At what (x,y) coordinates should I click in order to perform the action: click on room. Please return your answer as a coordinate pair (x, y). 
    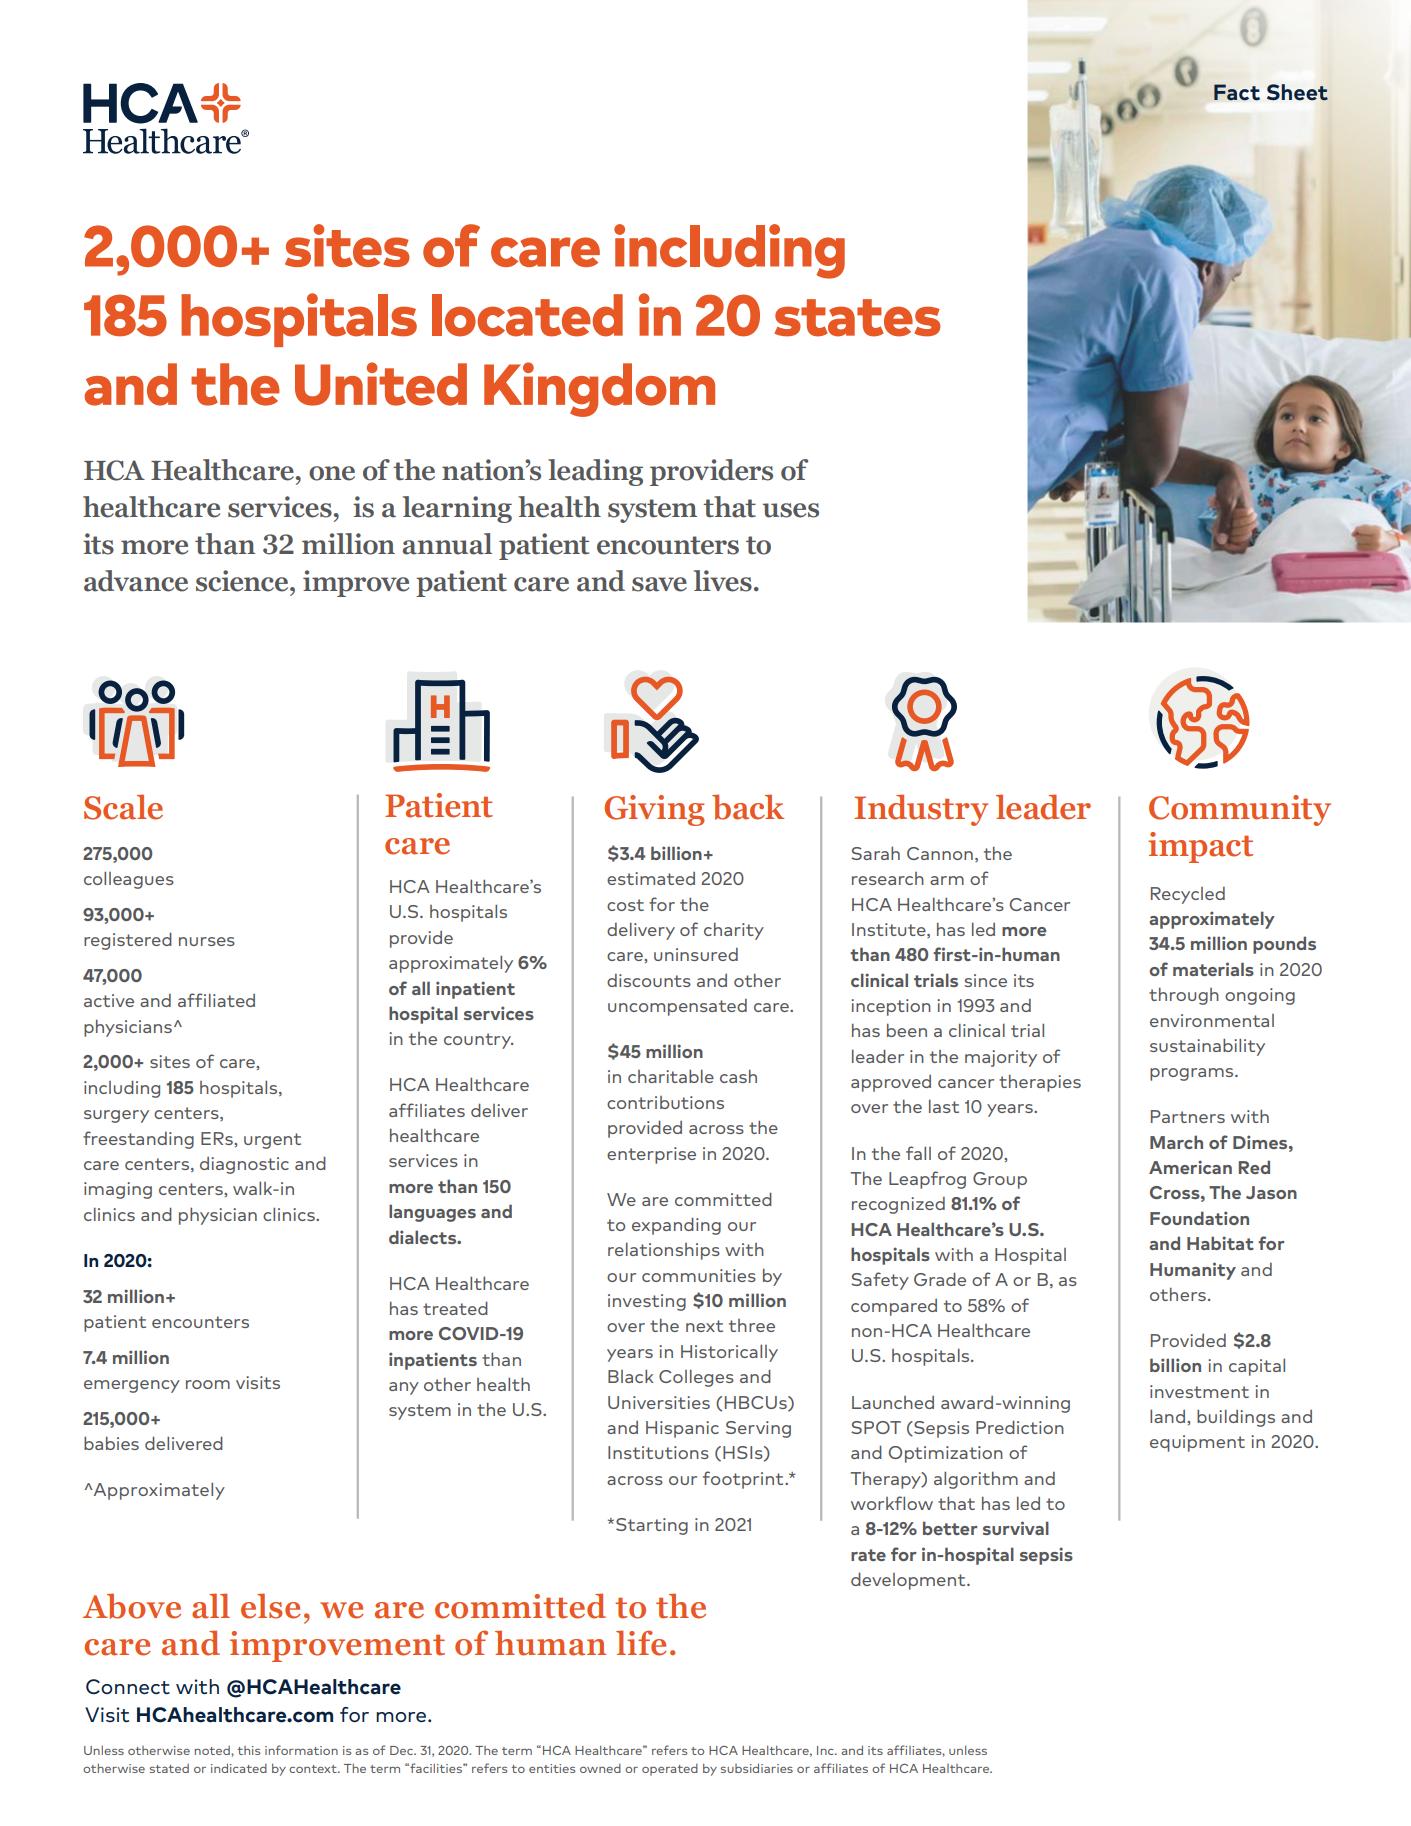
    Looking at the image, I should click on (208, 1384).
